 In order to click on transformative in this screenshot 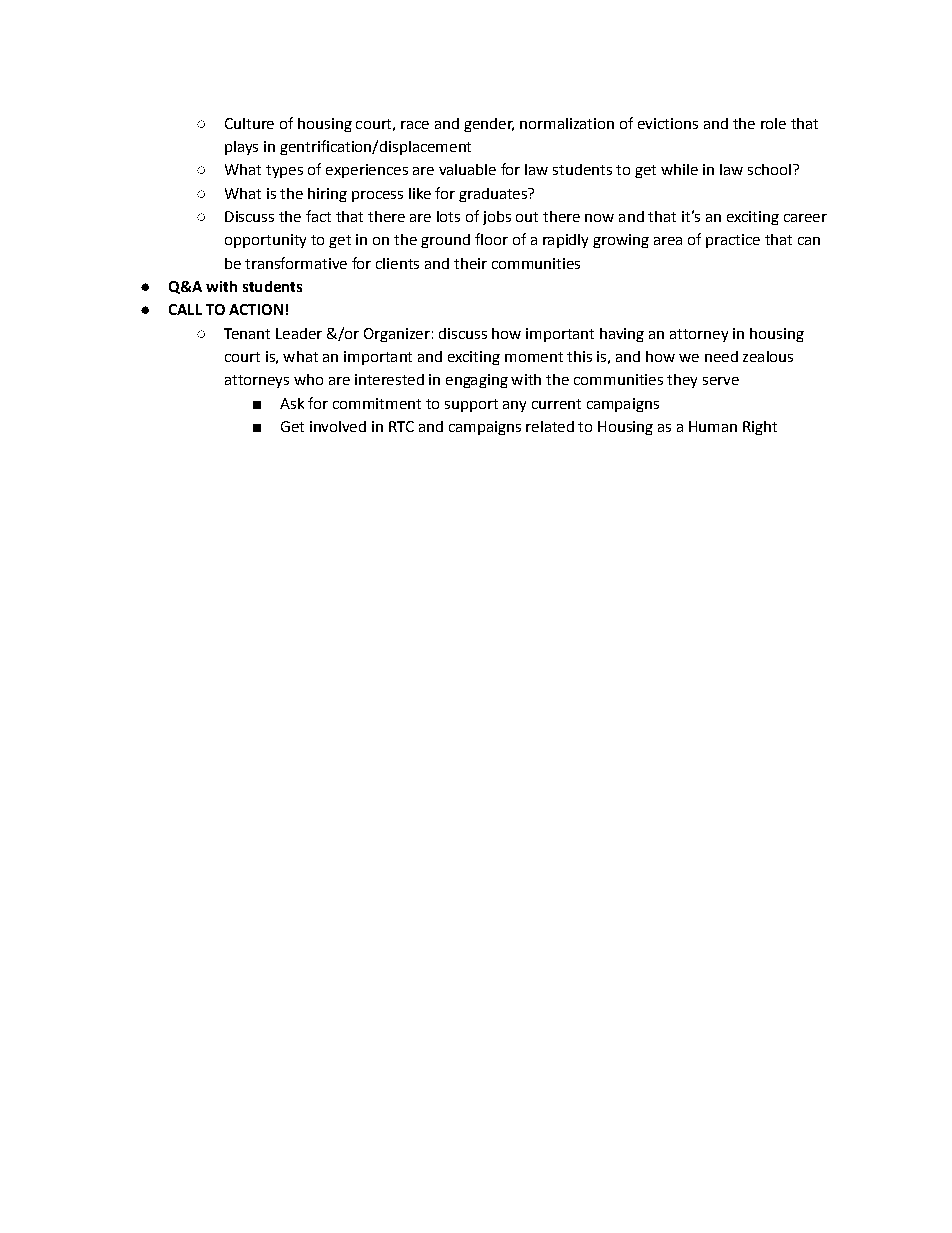, I will do `click(296, 263)`.
